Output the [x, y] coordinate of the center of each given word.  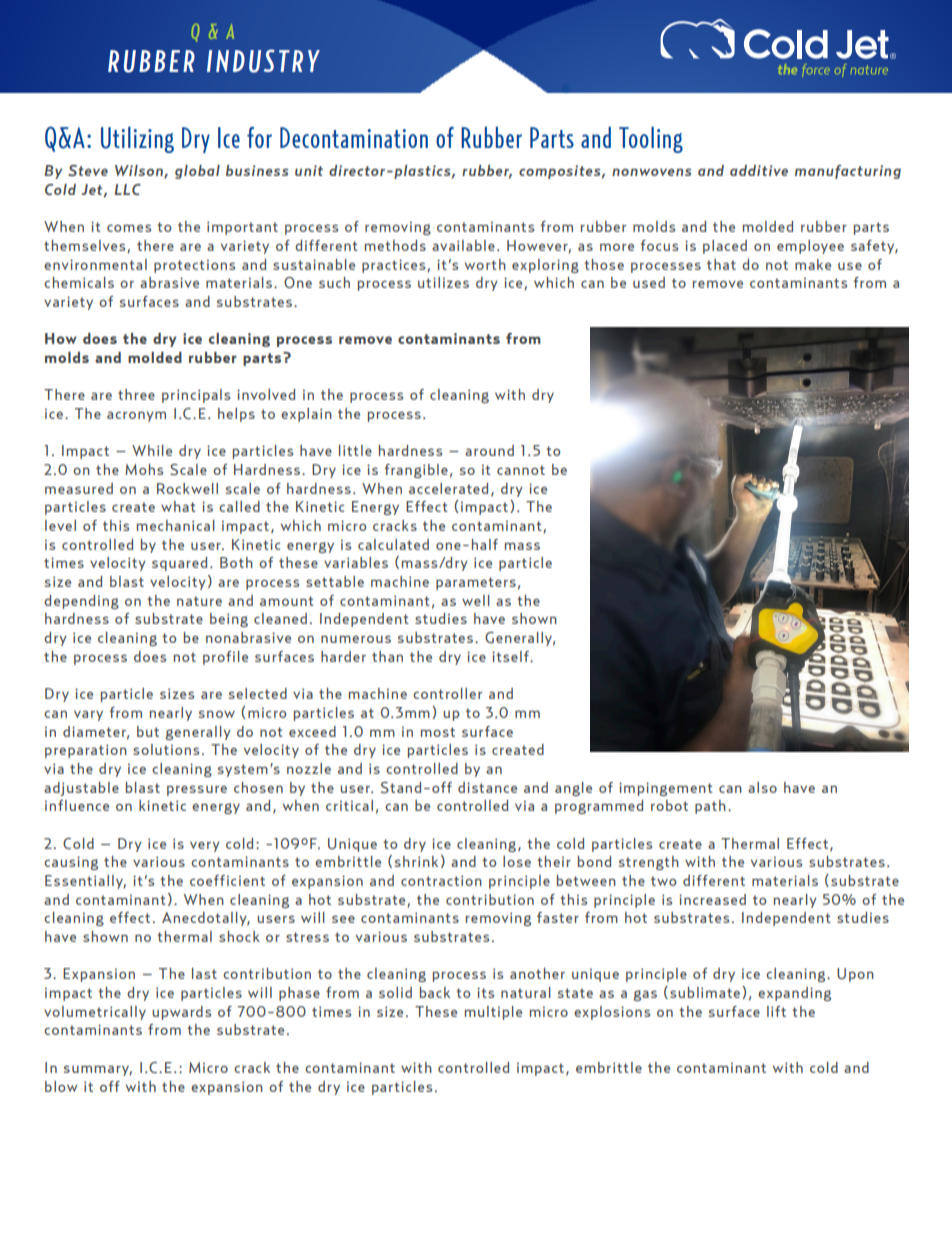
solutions [166, 749]
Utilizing [137, 139]
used [649, 282]
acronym [136, 416]
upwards [181, 1013]
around [489, 450]
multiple [493, 1013]
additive [759, 170]
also [762, 787]
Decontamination [354, 137]
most [438, 732]
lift [776, 1011]
